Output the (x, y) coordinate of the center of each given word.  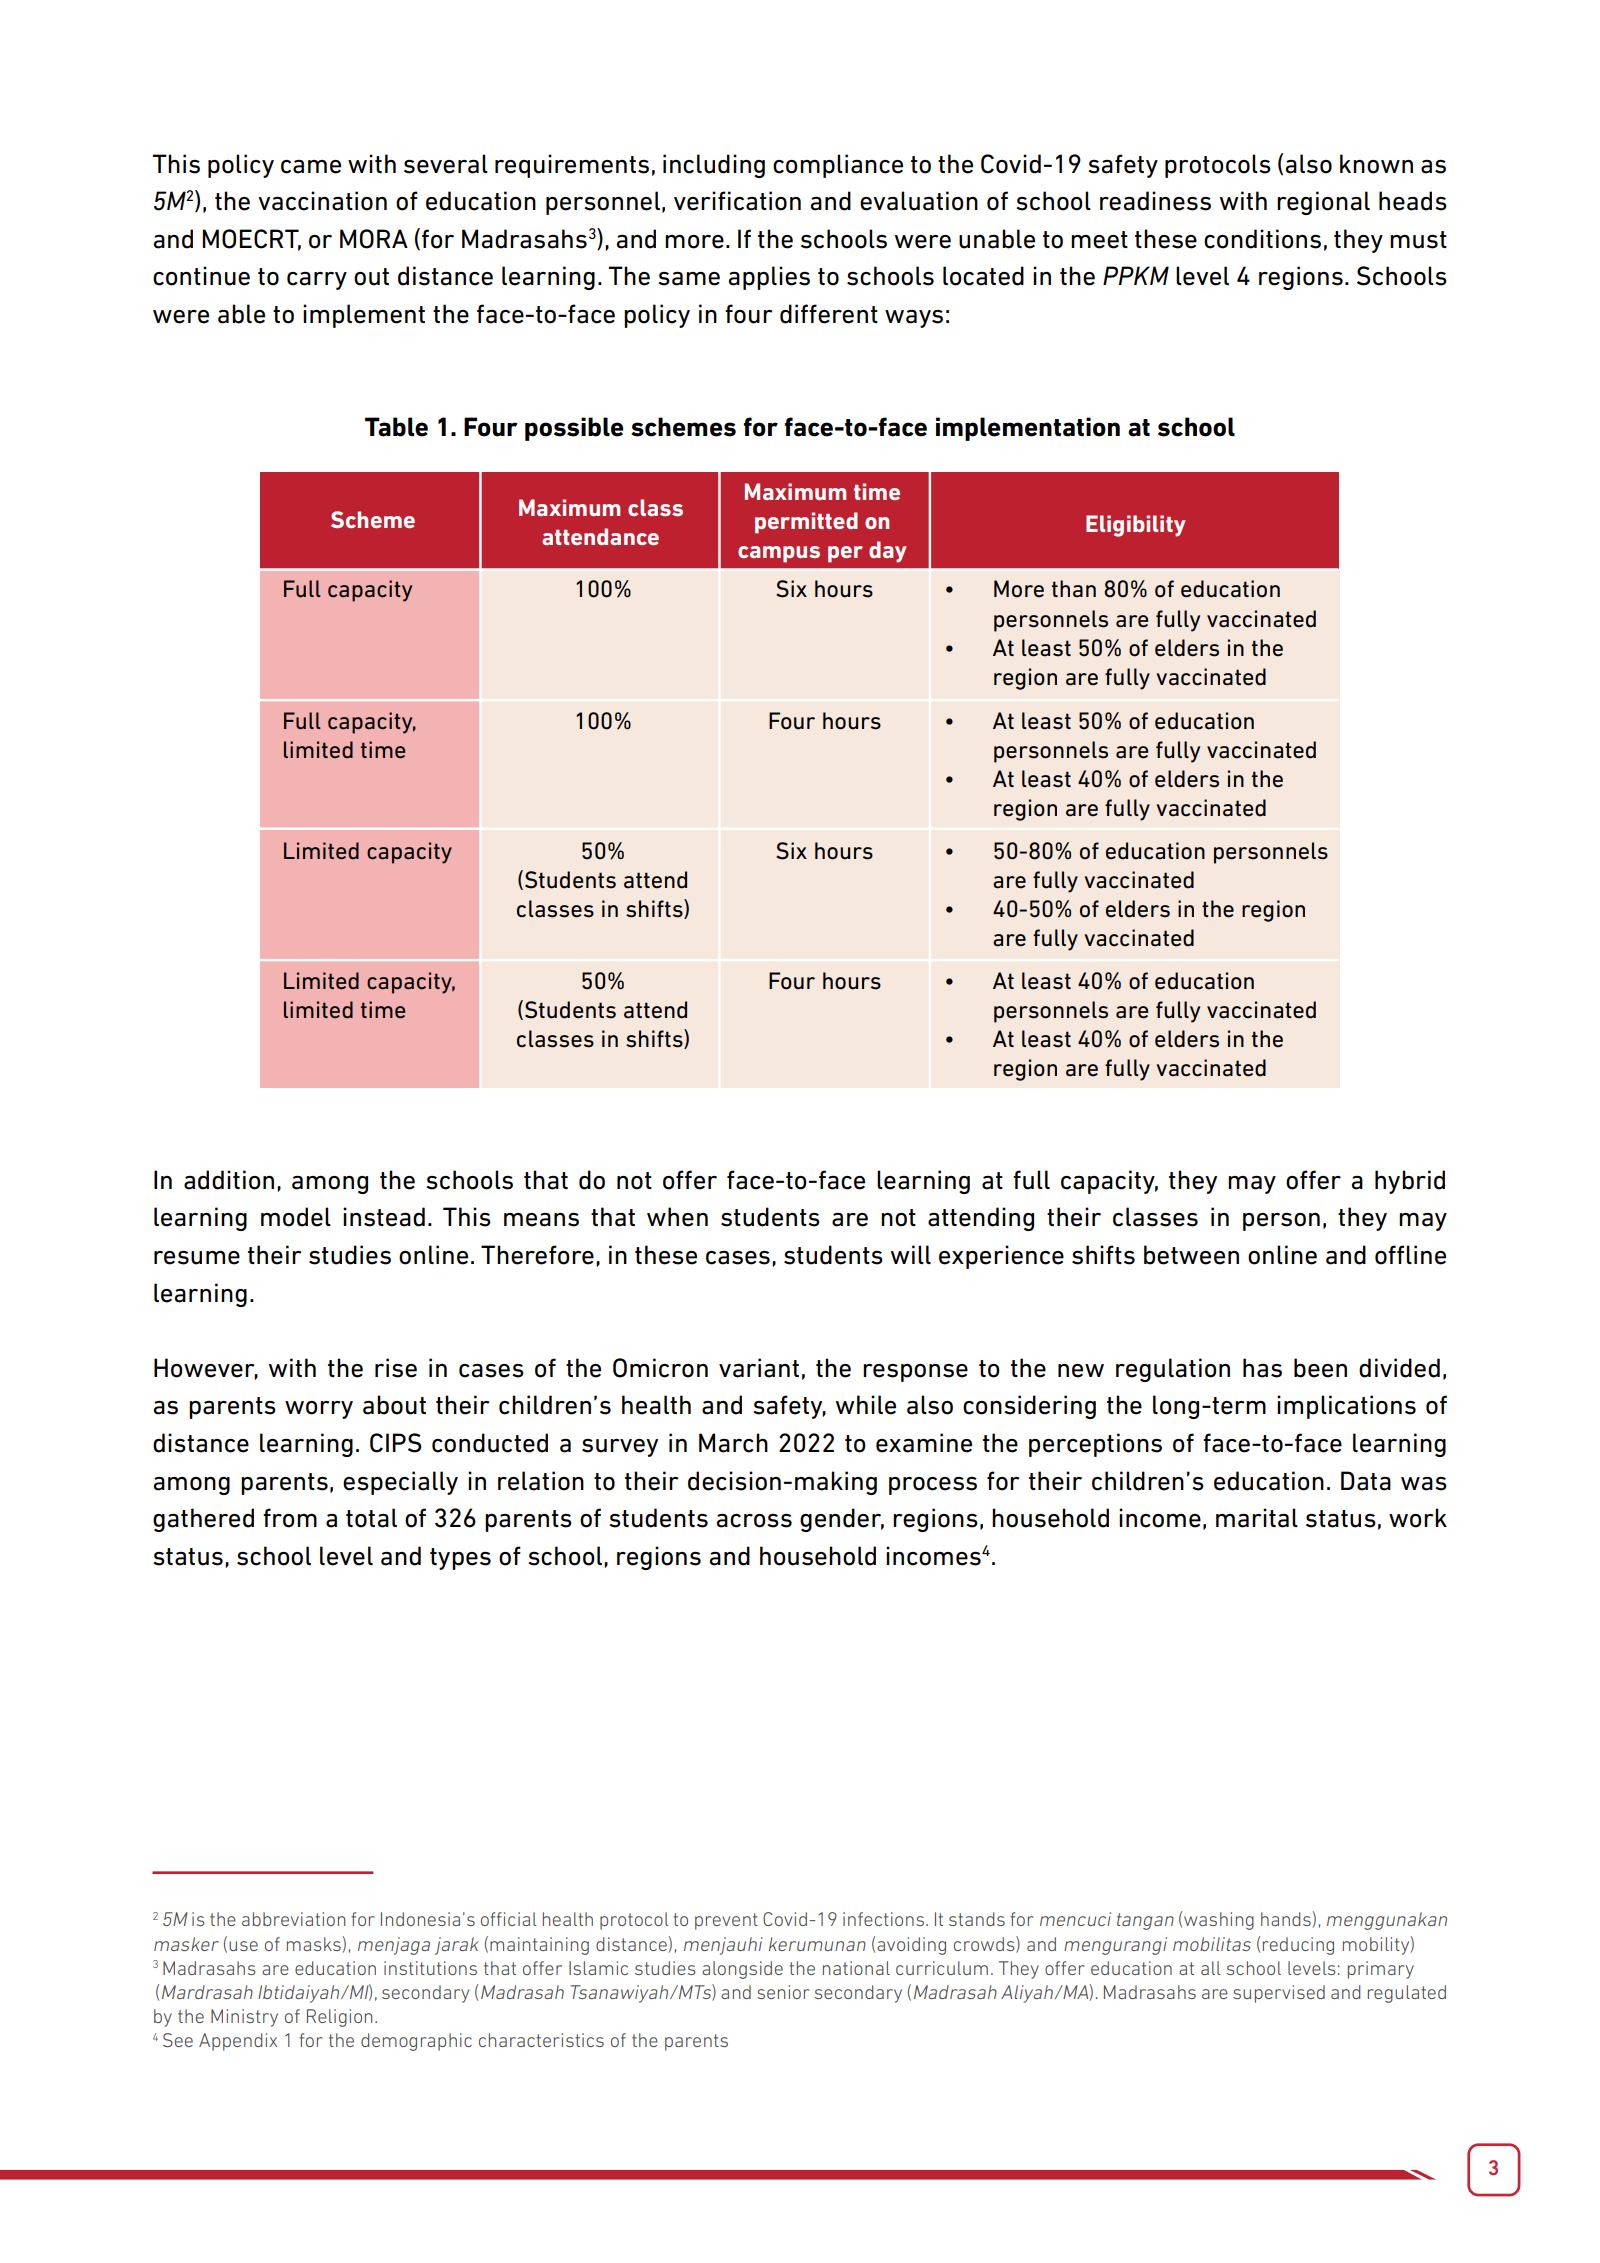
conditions (1262, 239)
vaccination (322, 201)
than (1073, 589)
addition (229, 1180)
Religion (339, 2018)
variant (759, 1368)
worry (319, 1410)
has (1262, 1368)
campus (779, 554)
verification (737, 201)
